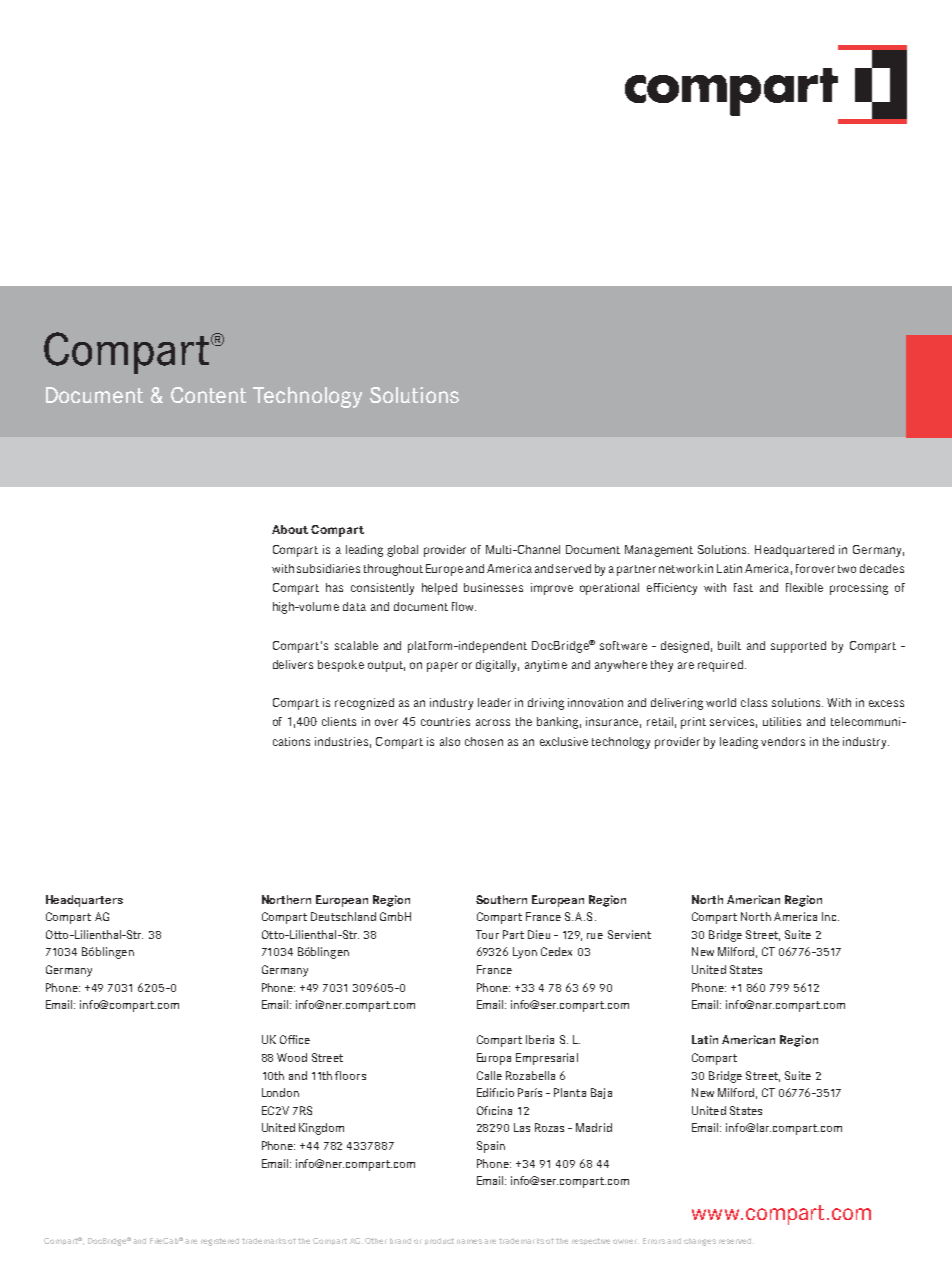 This page has width=952, height=1270. What do you see at coordinates (700, 1242) in the page?
I see `changes` at bounding box center [700, 1242].
